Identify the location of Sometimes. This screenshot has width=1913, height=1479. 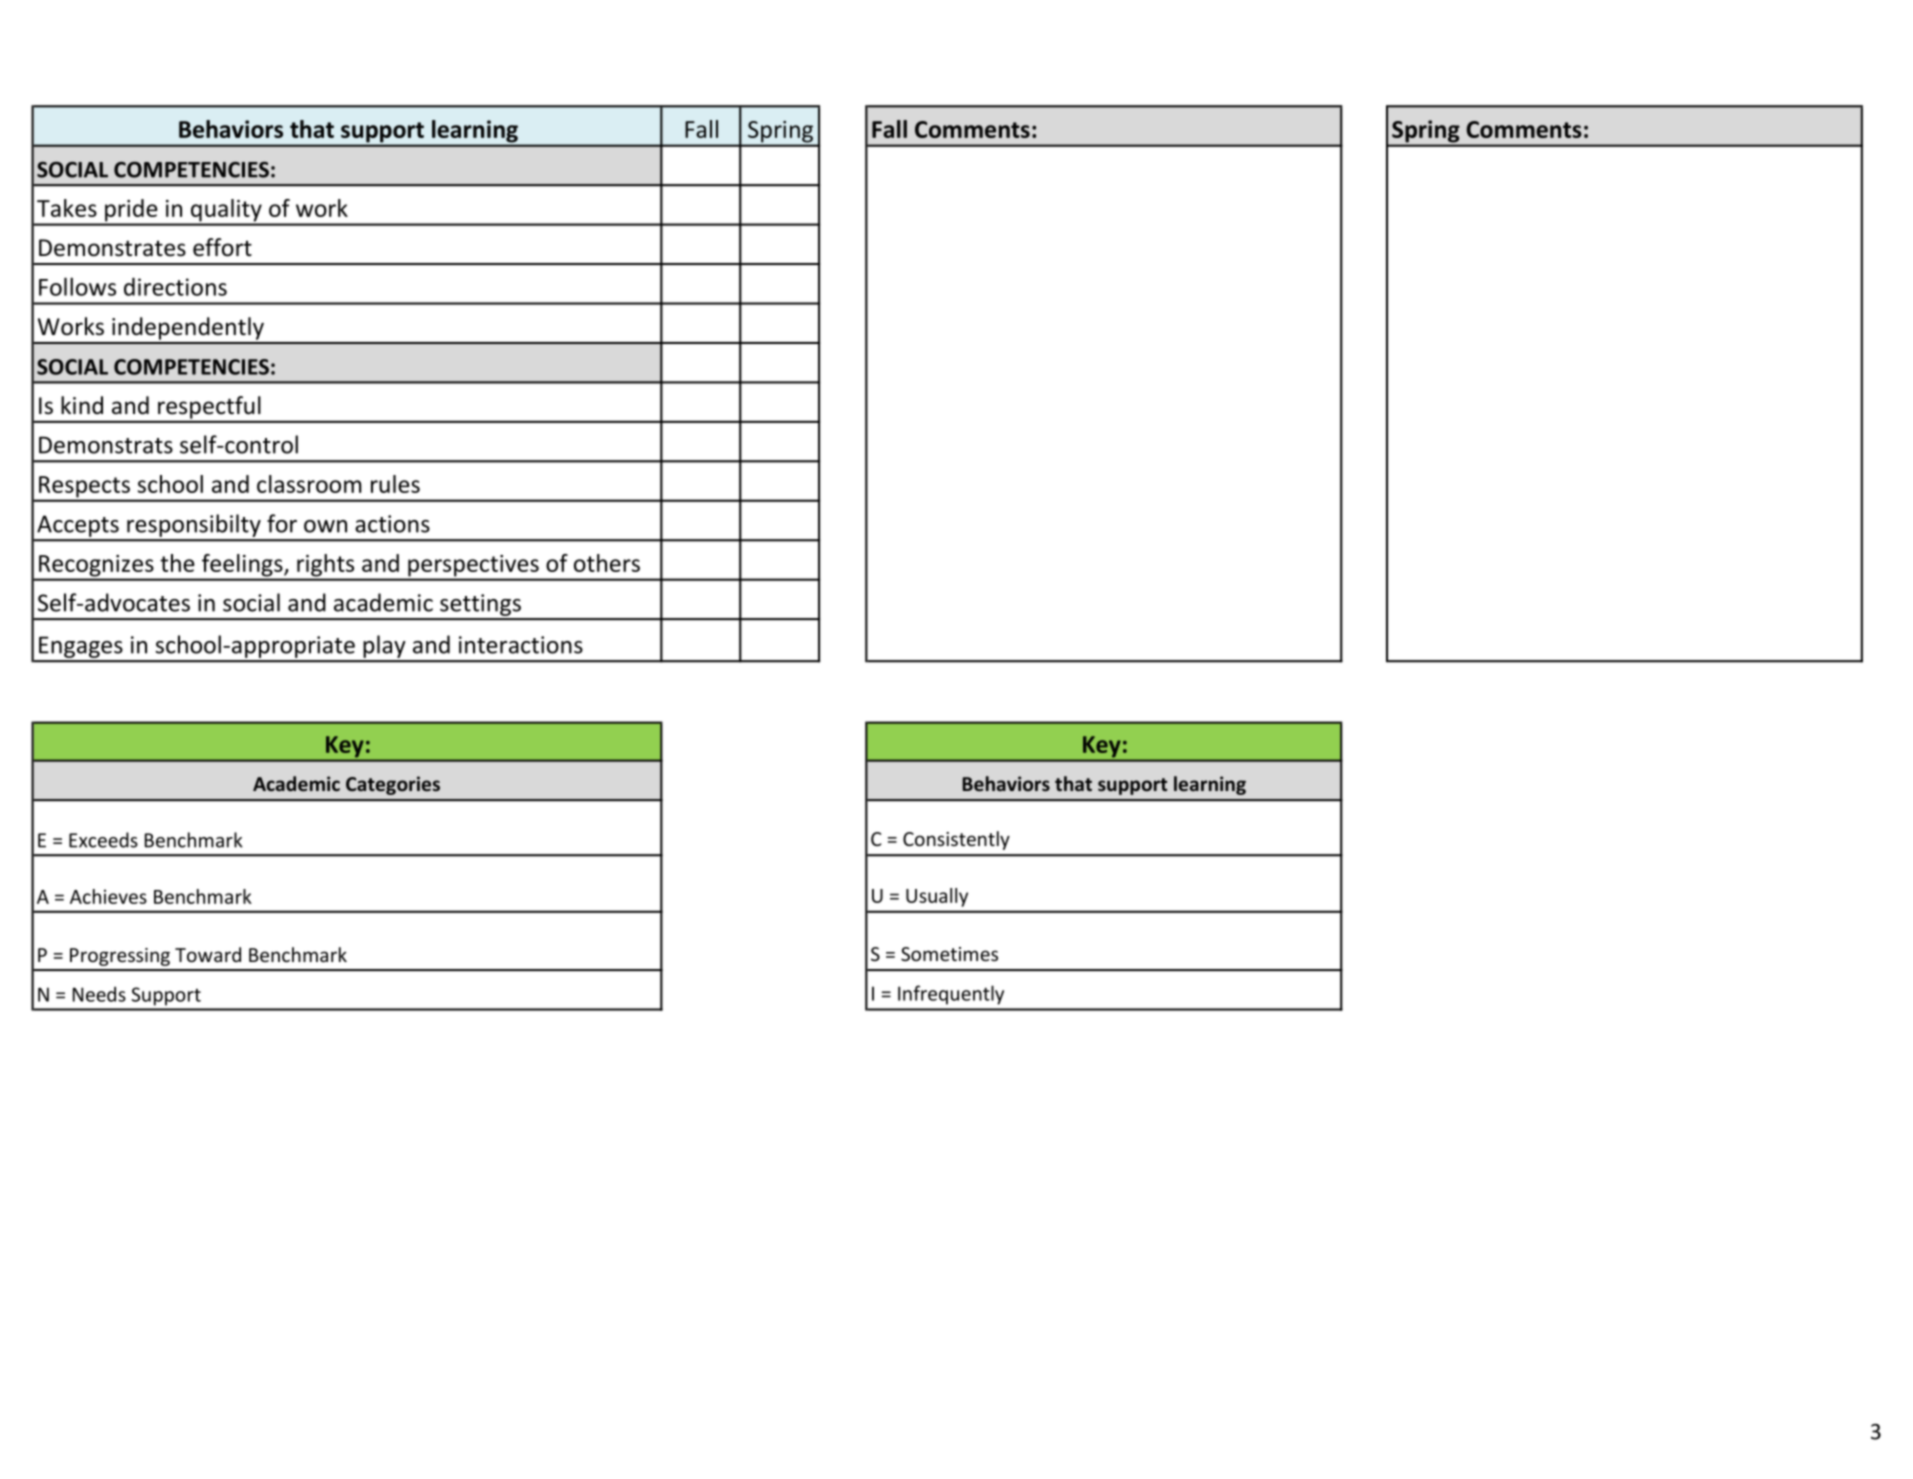
(949, 954).
